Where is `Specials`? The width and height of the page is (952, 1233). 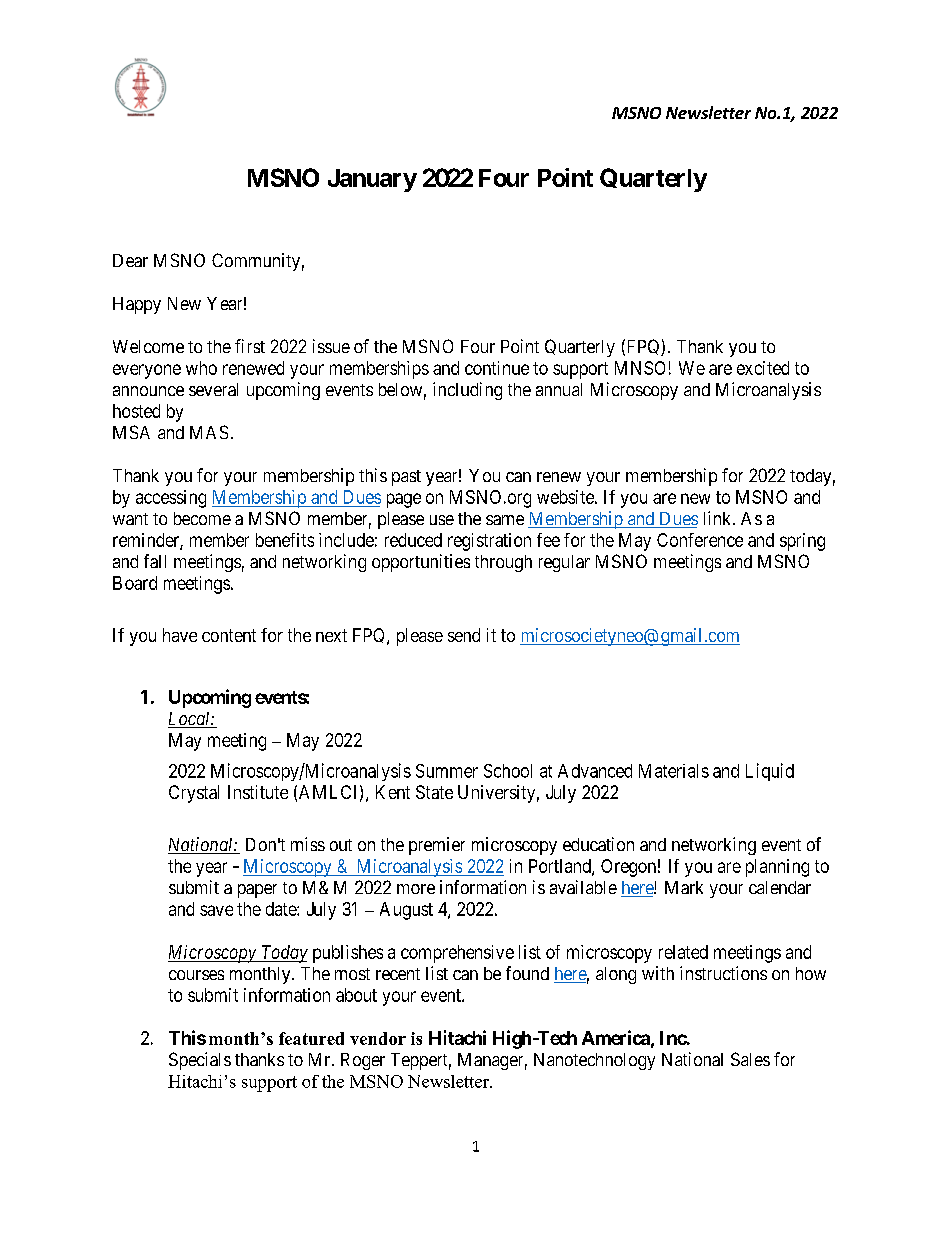 Specials is located at coordinates (200, 1061).
